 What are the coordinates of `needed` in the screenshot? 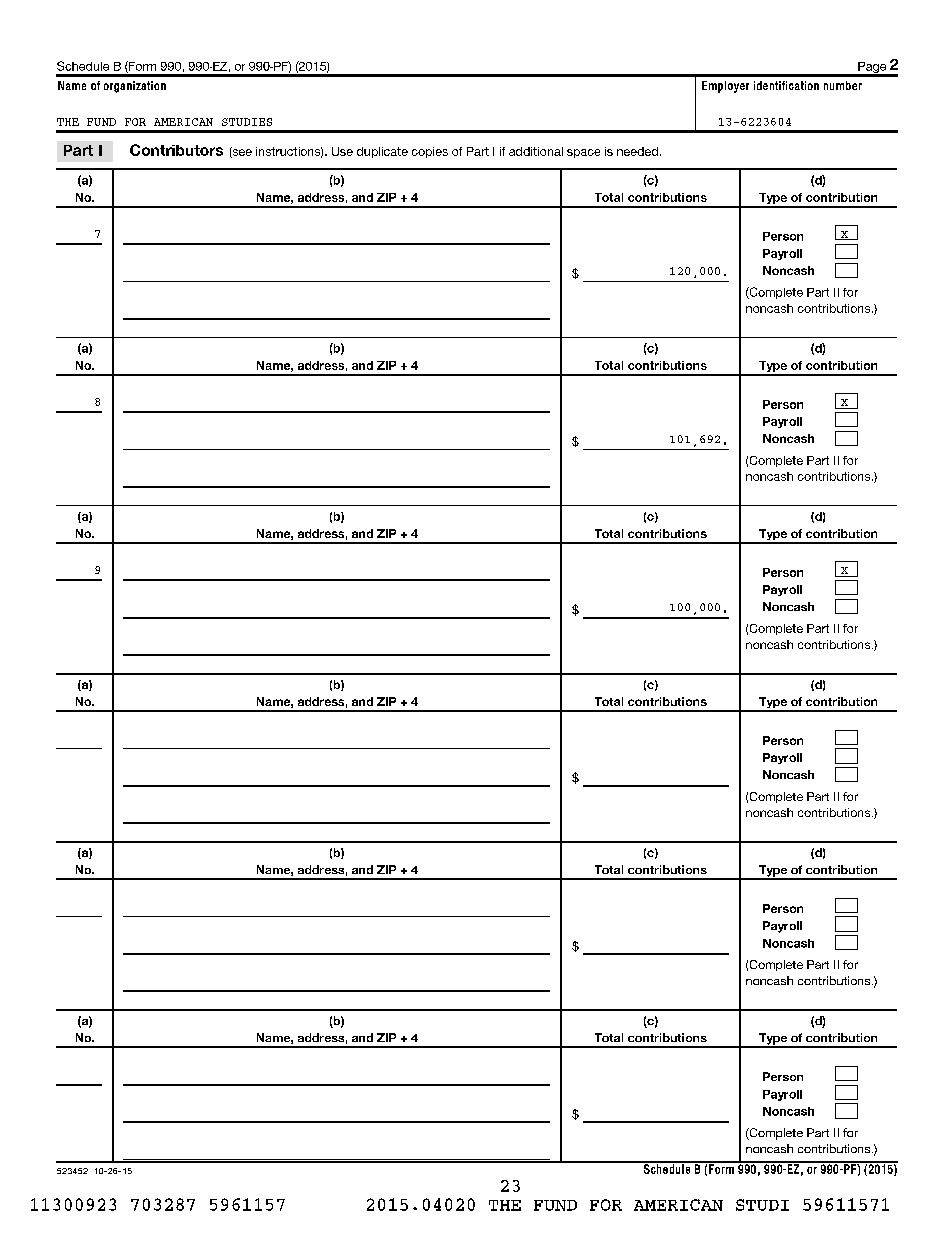 It's located at (637, 151).
